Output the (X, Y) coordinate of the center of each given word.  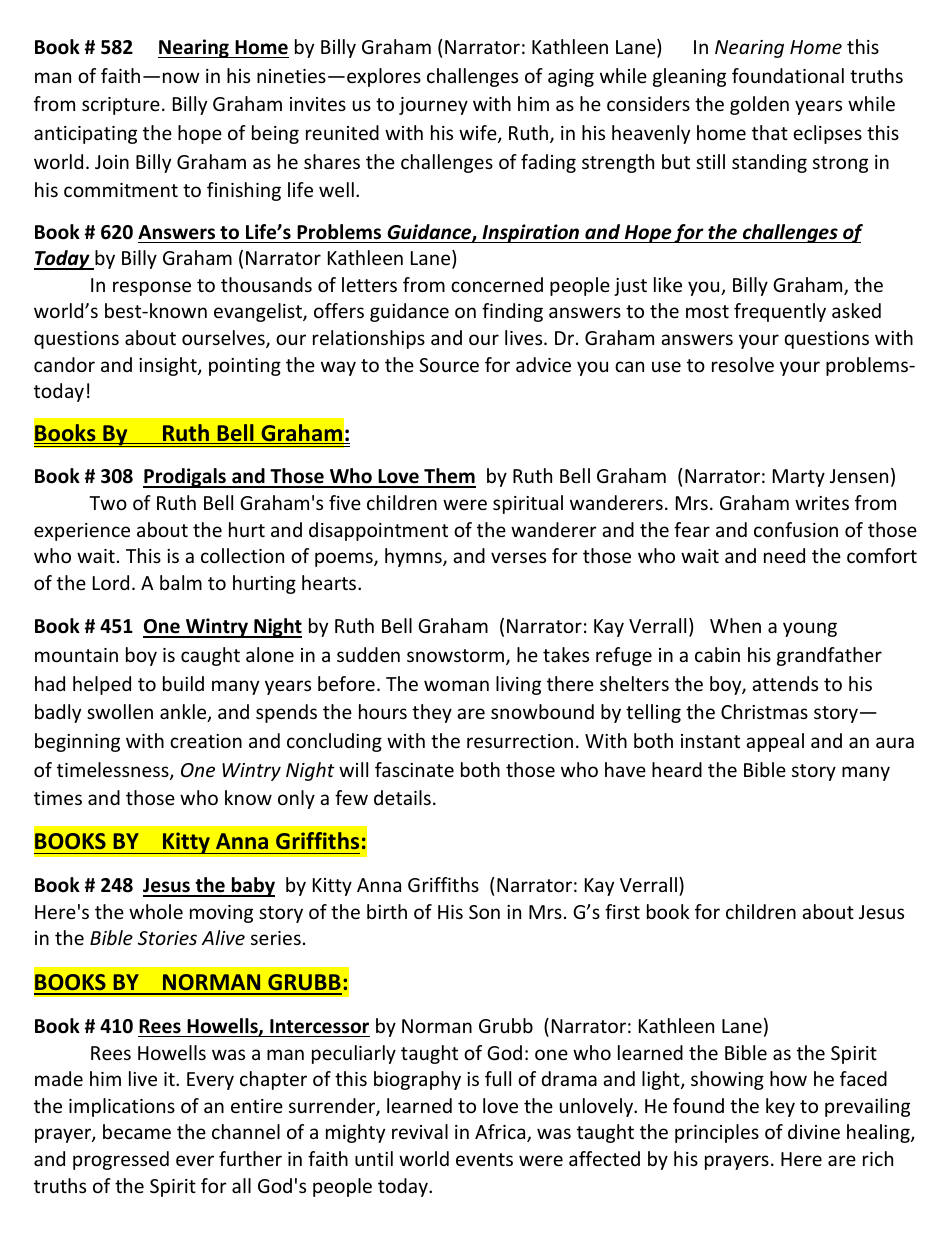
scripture (121, 106)
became (137, 1131)
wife (479, 134)
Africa (501, 1133)
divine (814, 1131)
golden (759, 105)
